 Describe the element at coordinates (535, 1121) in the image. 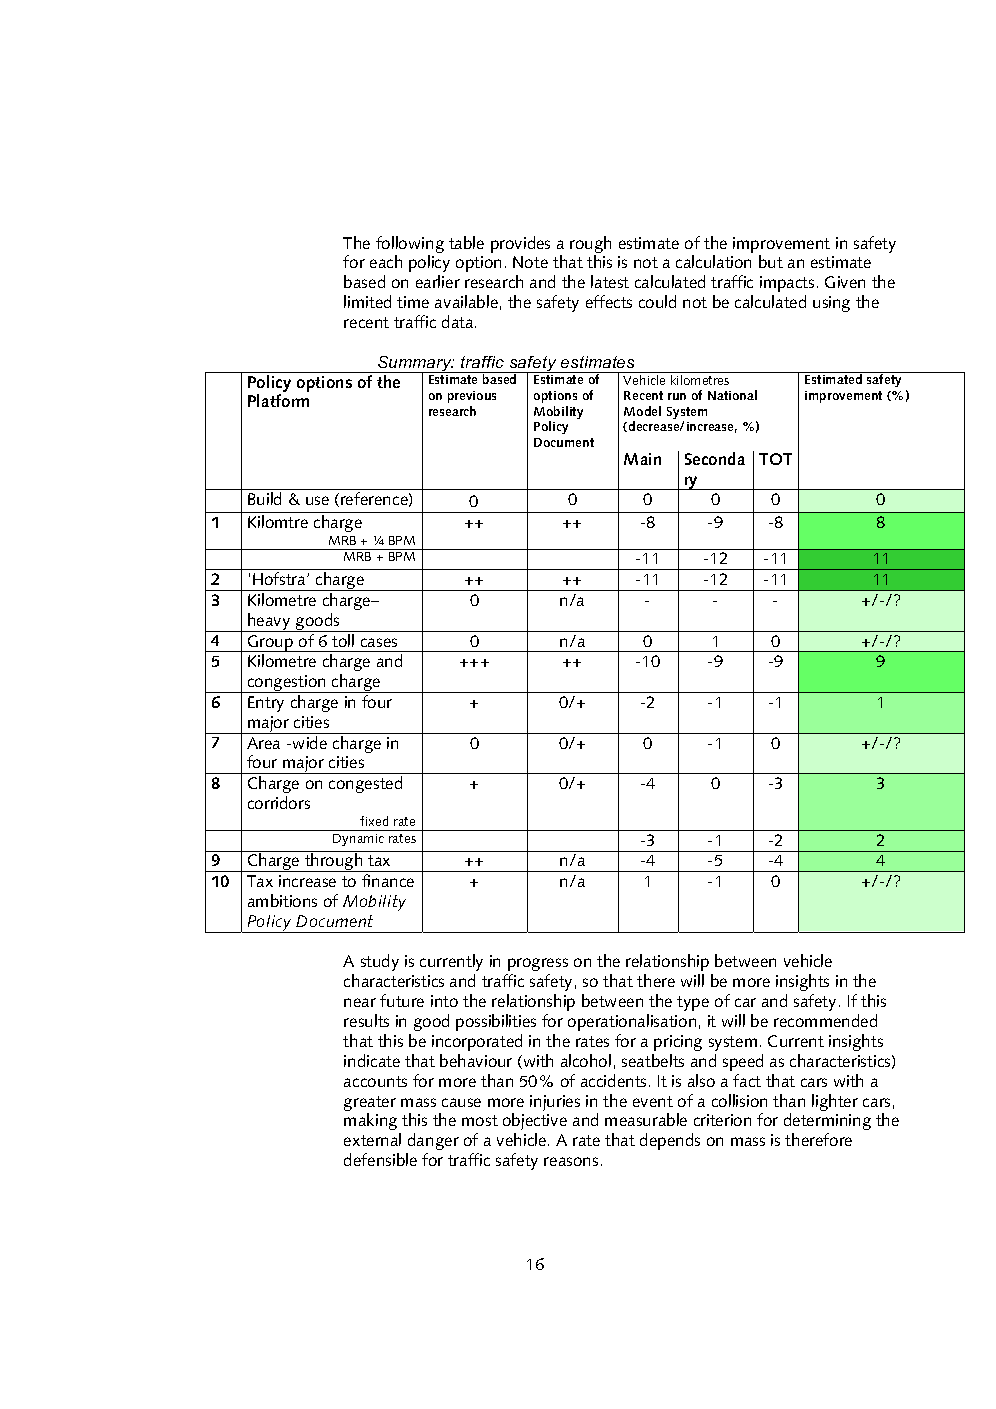

I see `objective` at that location.
